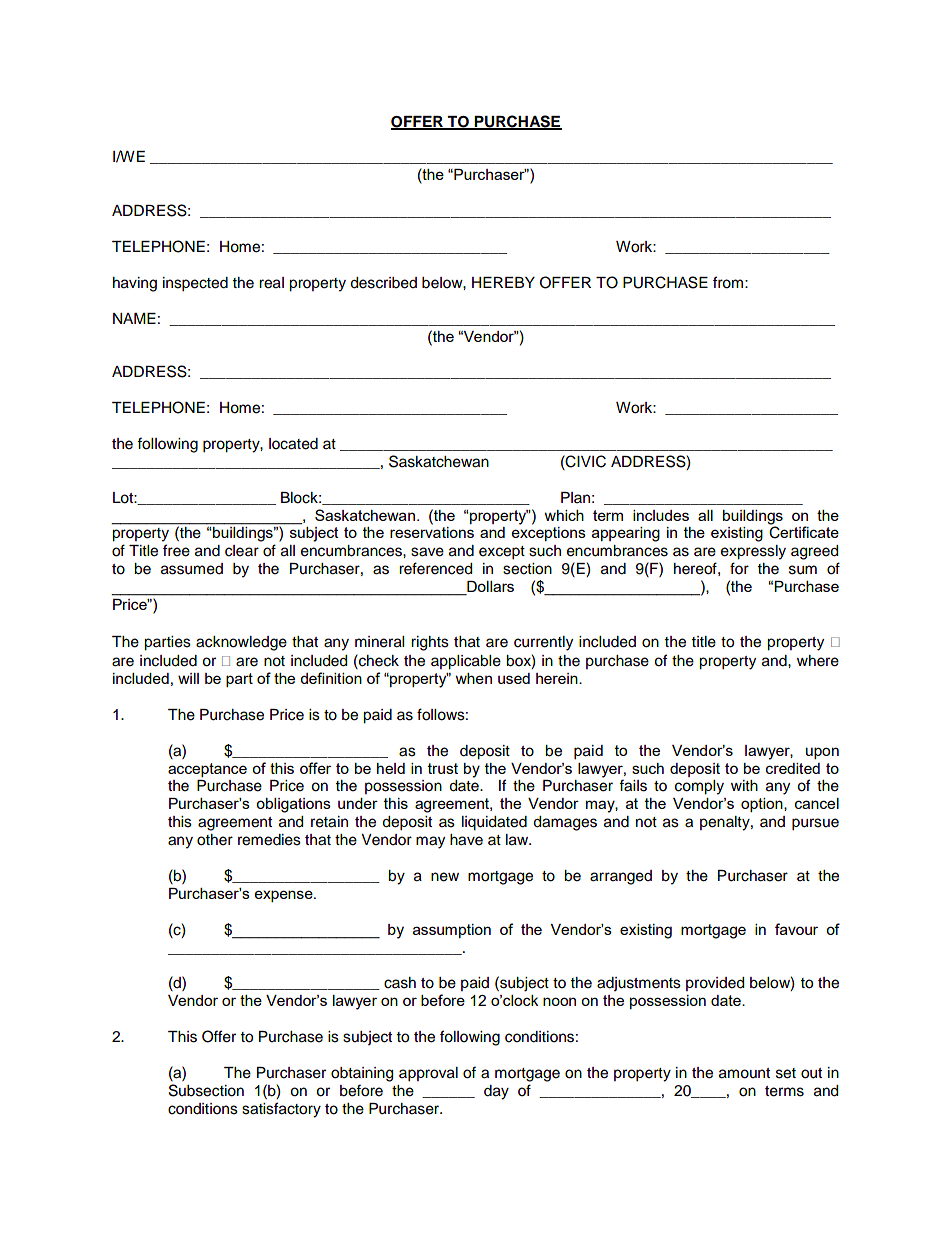 This document has width=952, height=1233. Describe the element at coordinates (195, 284) in the document. I see `inspected` at that location.
